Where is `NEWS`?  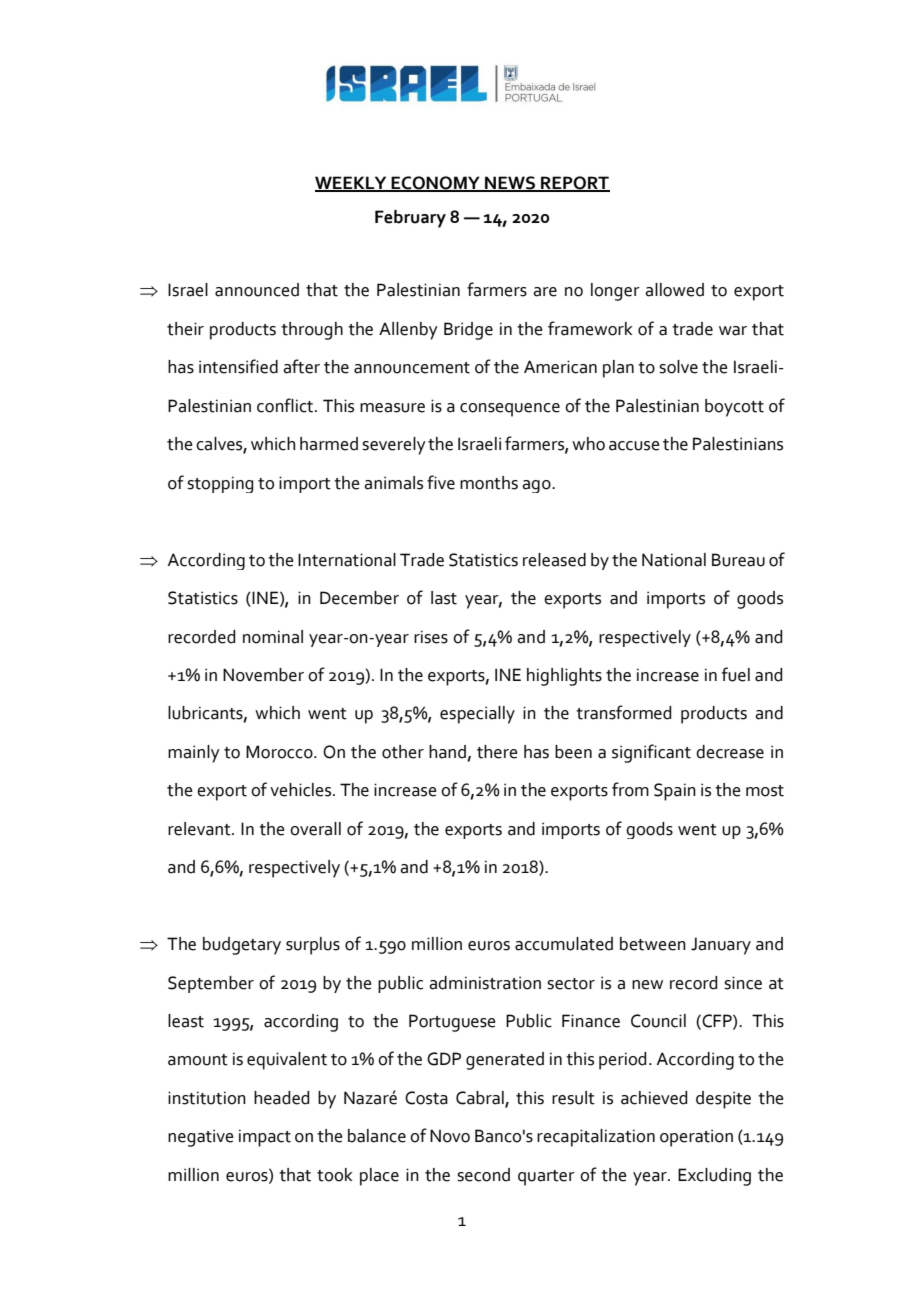
NEWS is located at coordinates (510, 184).
